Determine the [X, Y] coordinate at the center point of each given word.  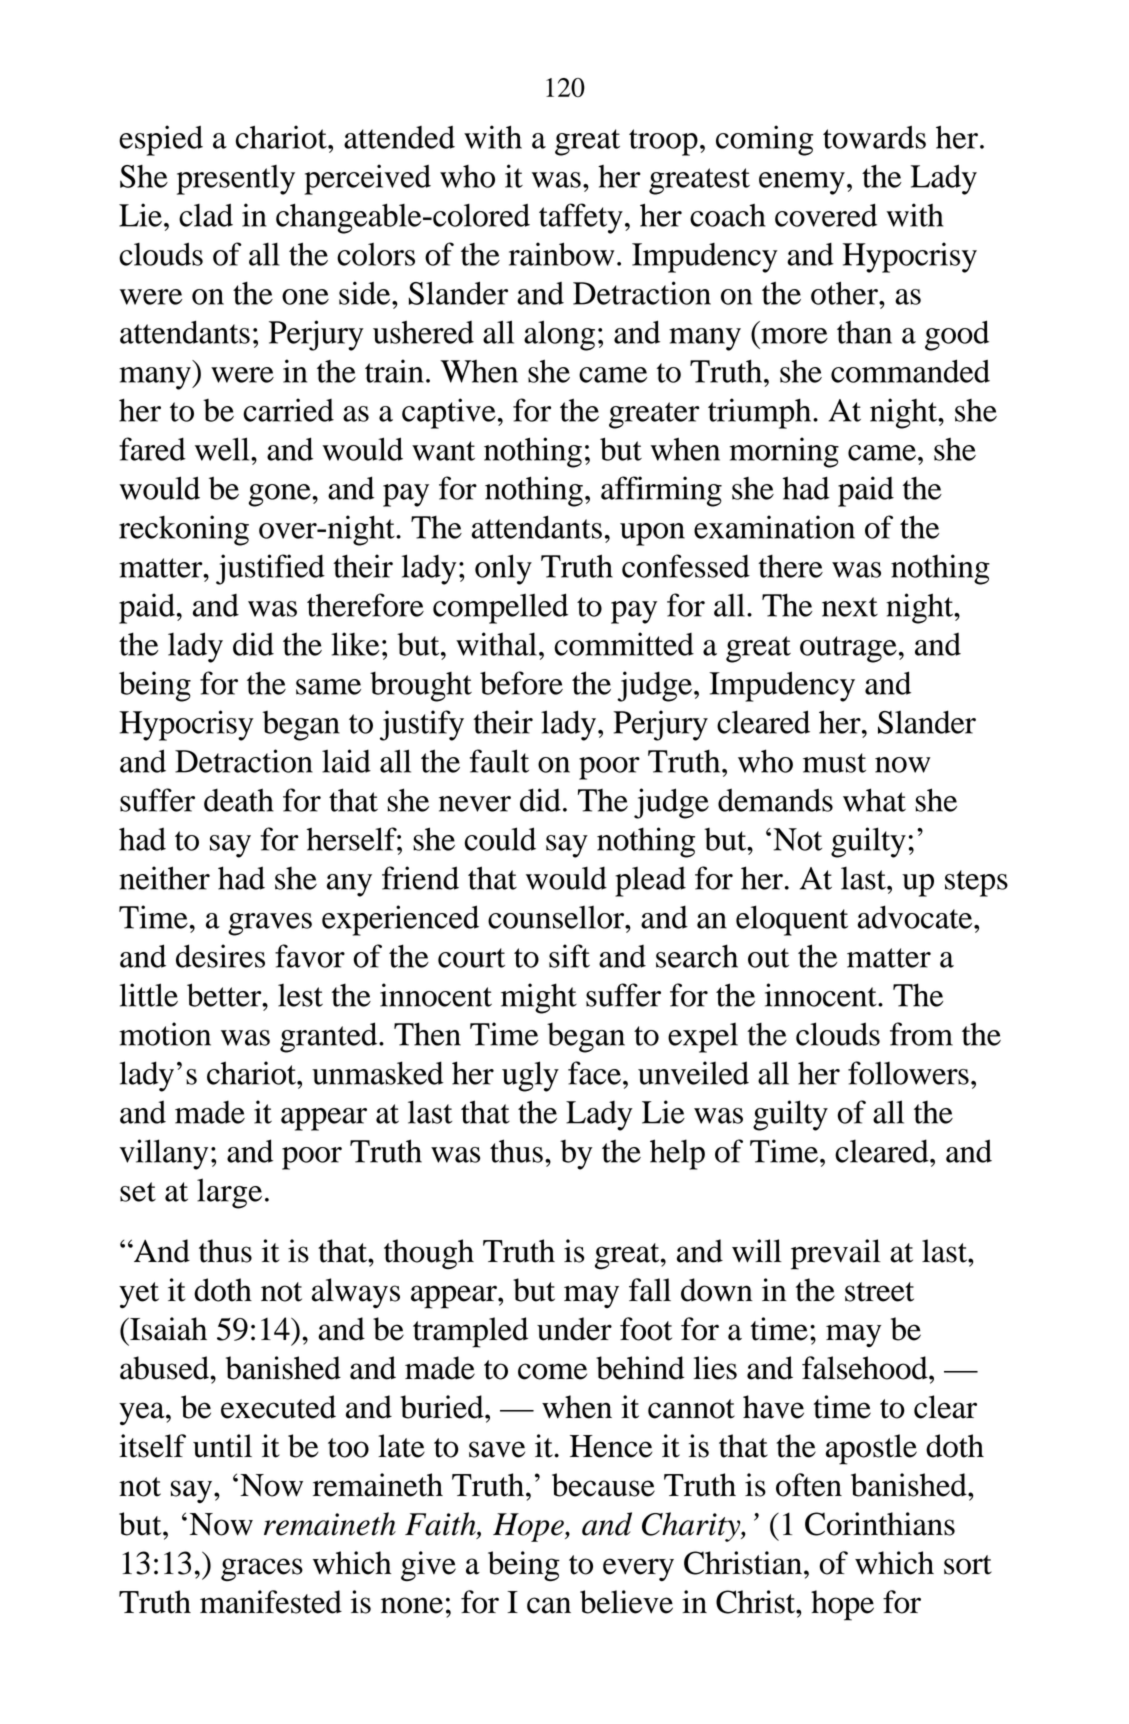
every [638, 1569]
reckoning [184, 530]
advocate [916, 917]
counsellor [557, 917]
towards [874, 137]
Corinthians [880, 1524]
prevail [836, 1254]
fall [650, 1290]
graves [270, 924]
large [229, 1193]
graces [262, 1569]
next [850, 607]
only [503, 569]
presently [236, 180]
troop [663, 142]
